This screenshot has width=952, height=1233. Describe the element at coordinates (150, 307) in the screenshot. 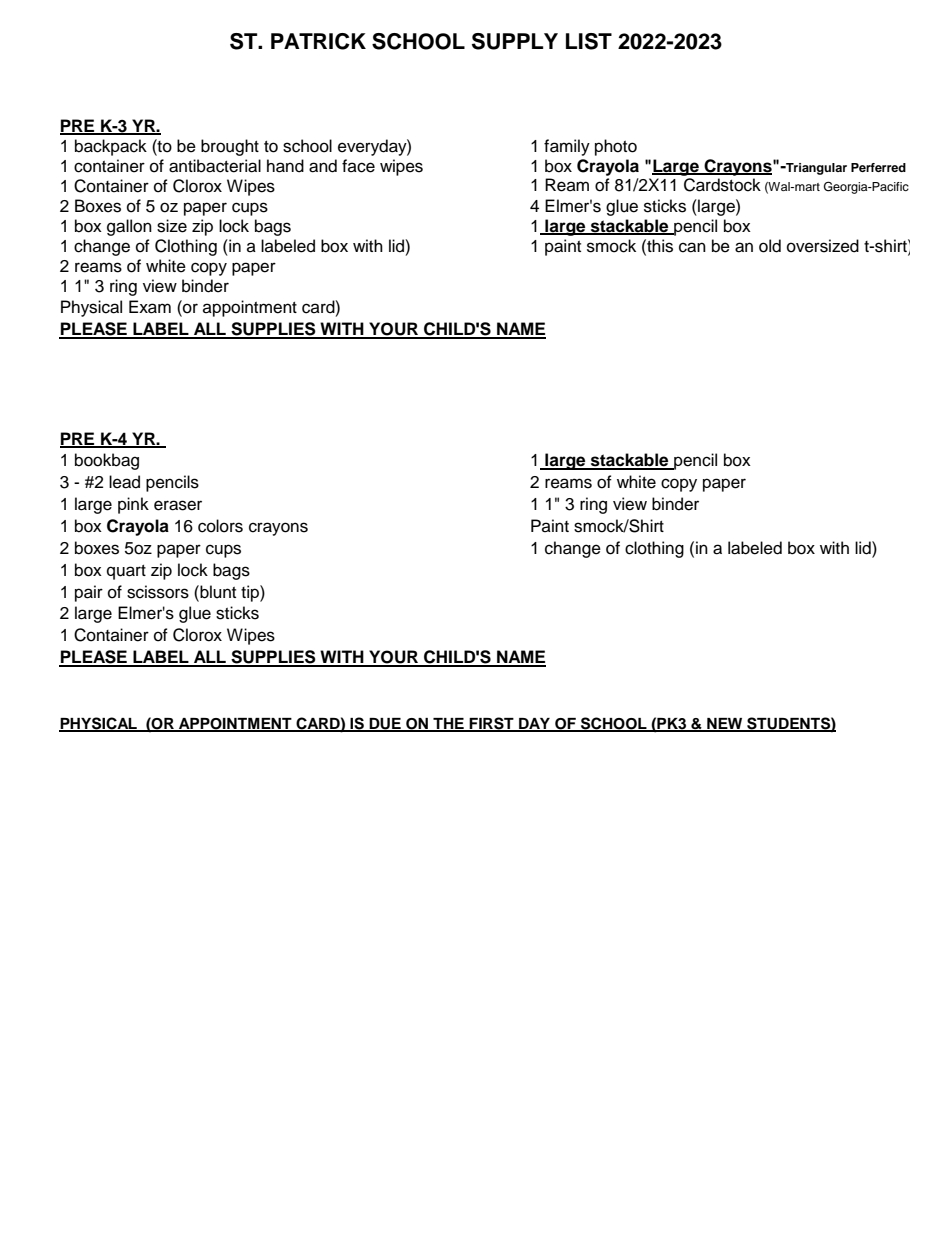

I see `Exam` at that location.
